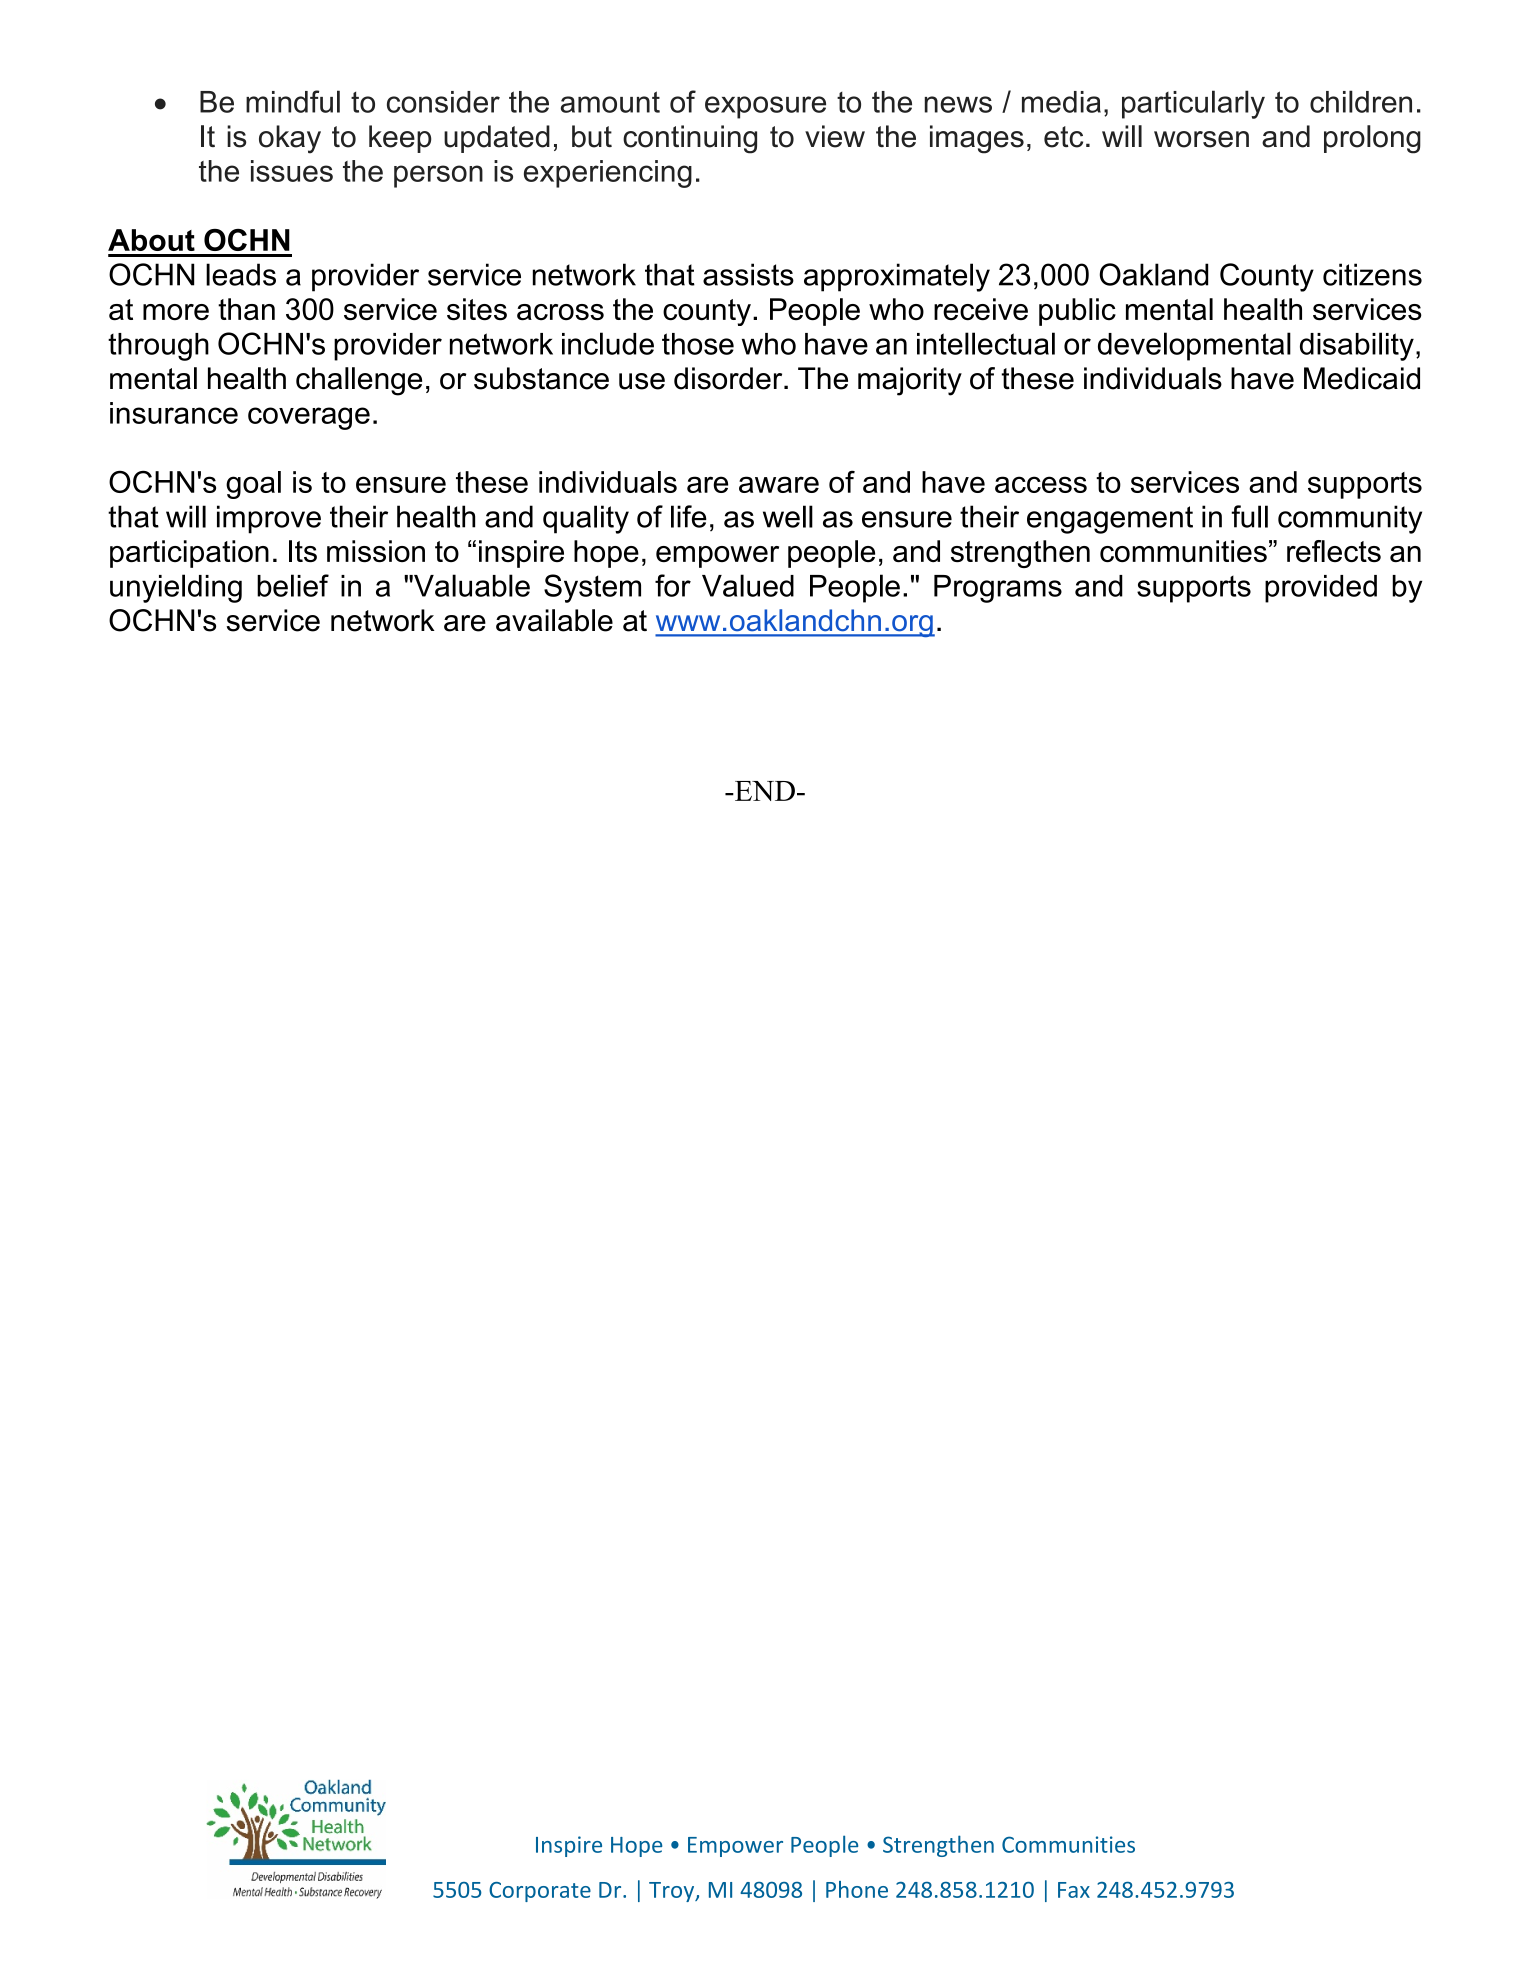 This screenshot has height=1984, width=1533. Describe the element at coordinates (292, 171) in the screenshot. I see `issues` at that location.
